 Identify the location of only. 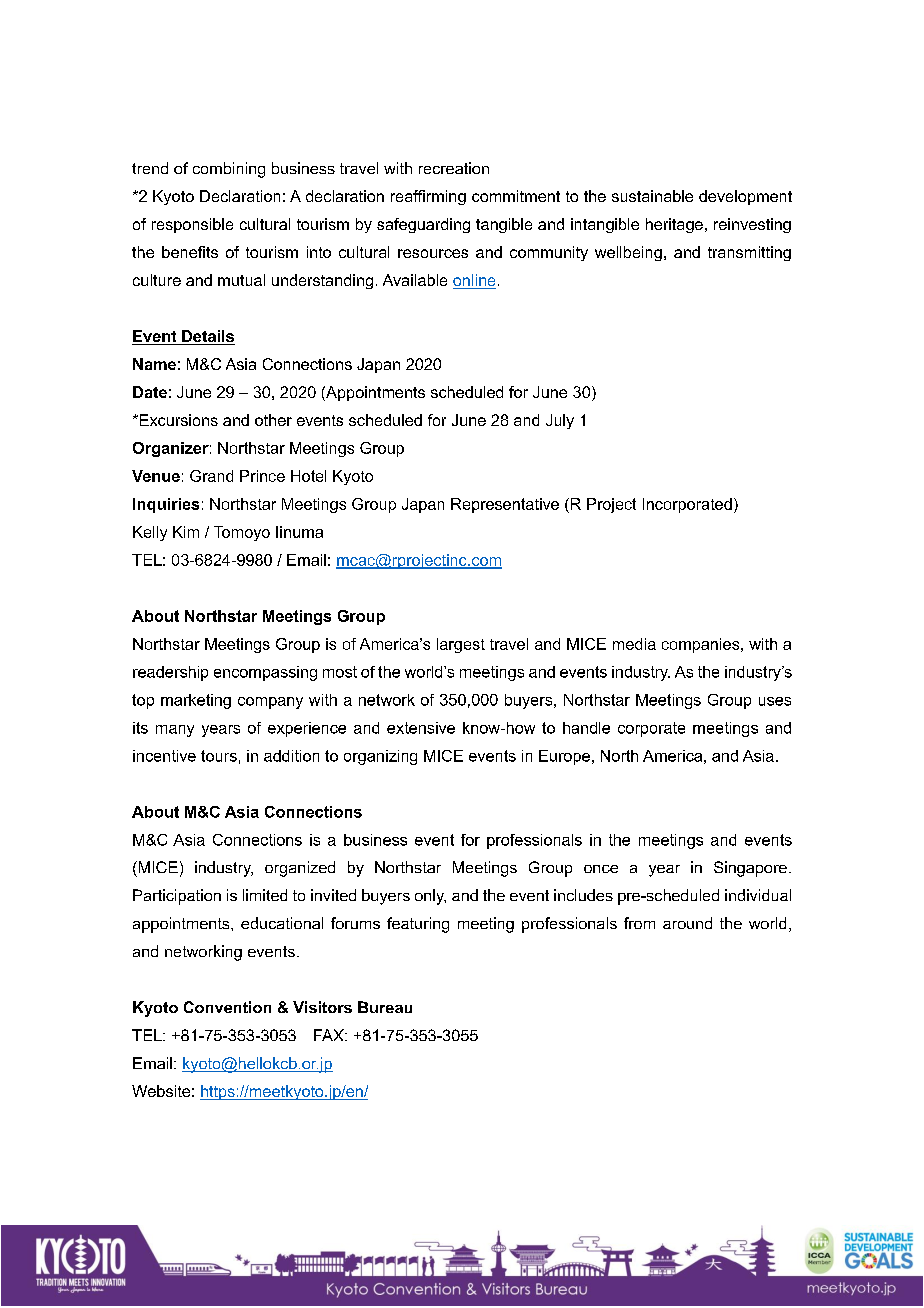
(430, 897).
